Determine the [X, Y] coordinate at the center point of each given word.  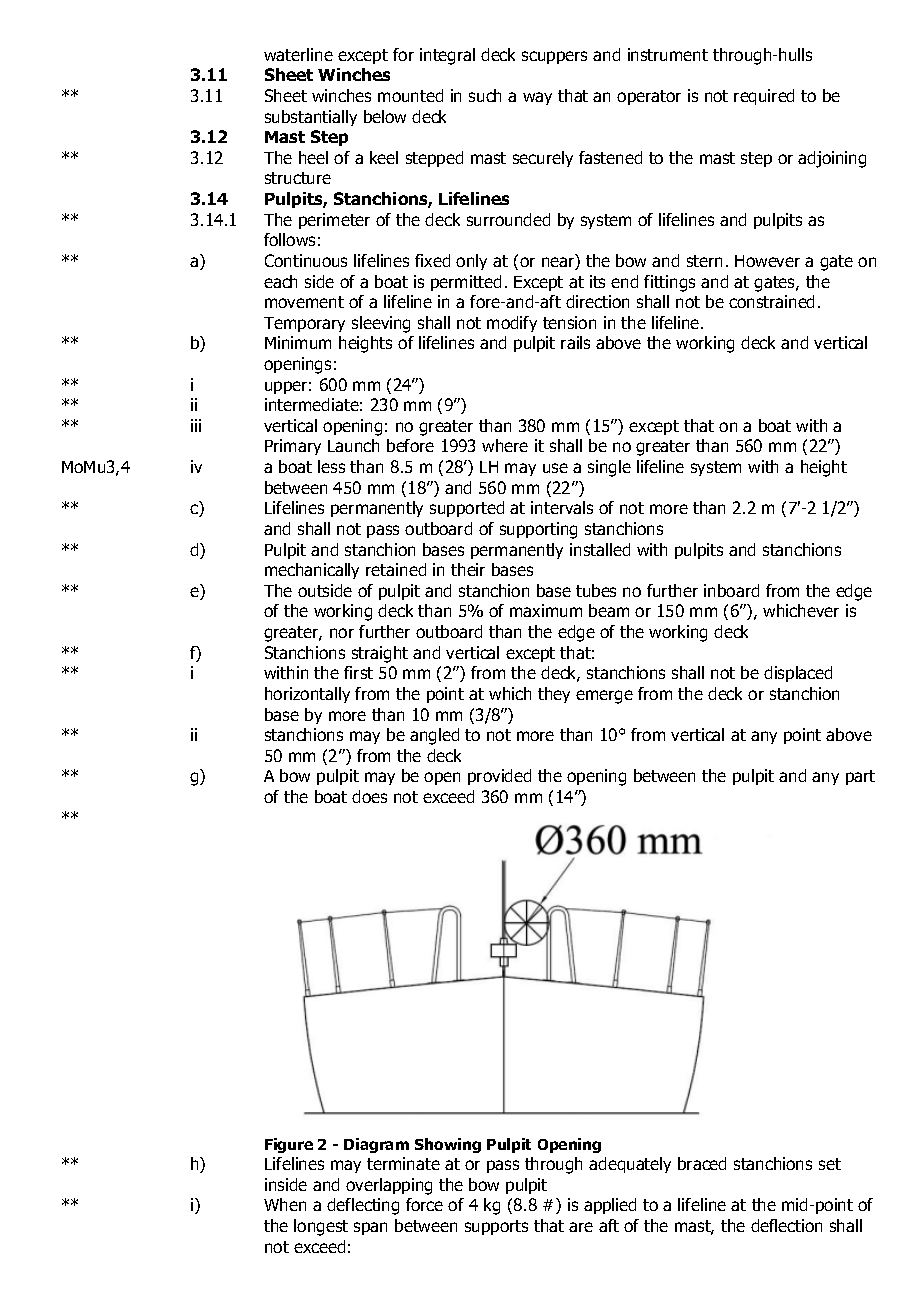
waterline [298, 54]
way [537, 98]
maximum [546, 610]
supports [496, 1227]
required [764, 97]
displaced [798, 674]
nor [342, 633]
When [285, 1204]
